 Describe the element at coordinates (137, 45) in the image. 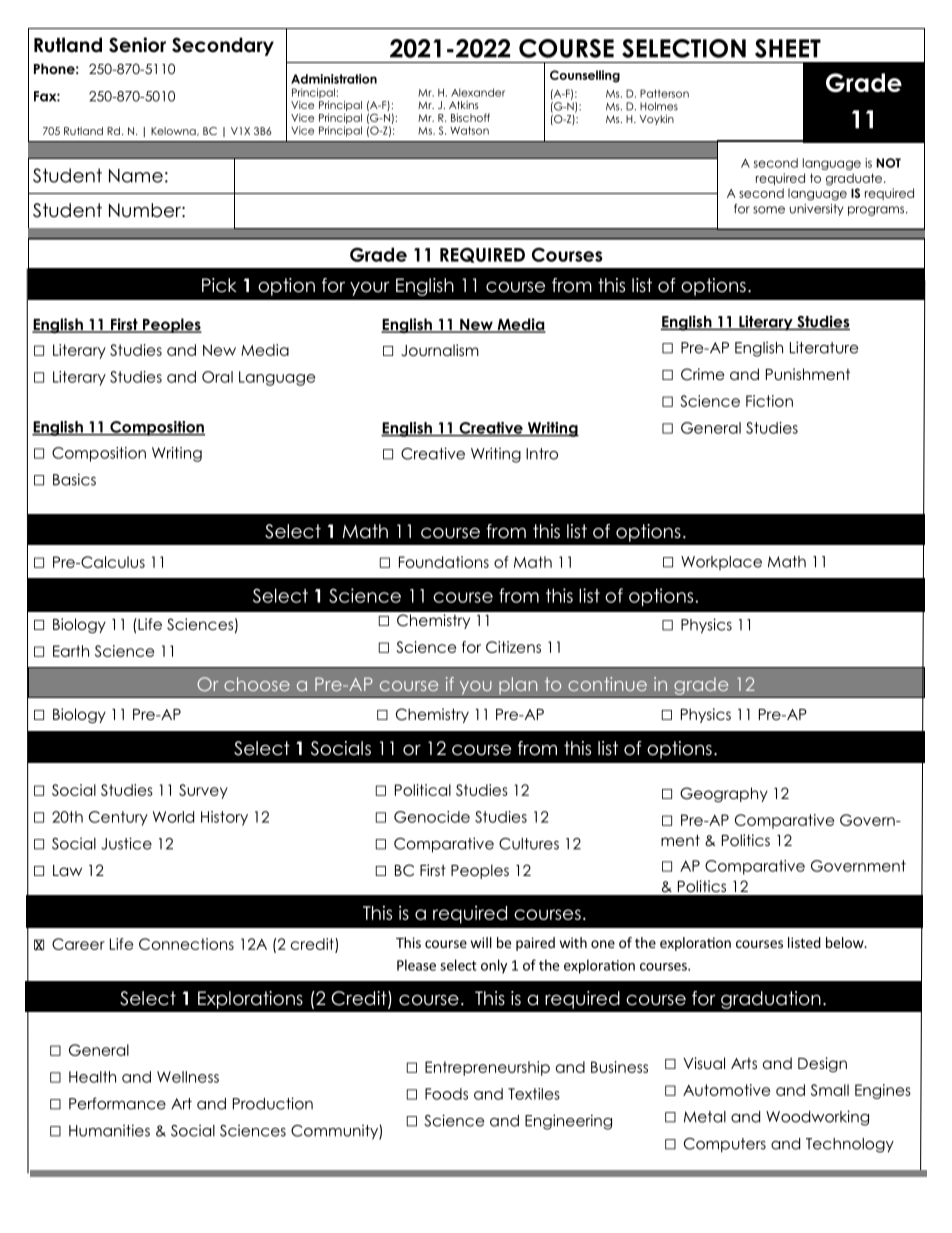

I see `Senior` at that location.
